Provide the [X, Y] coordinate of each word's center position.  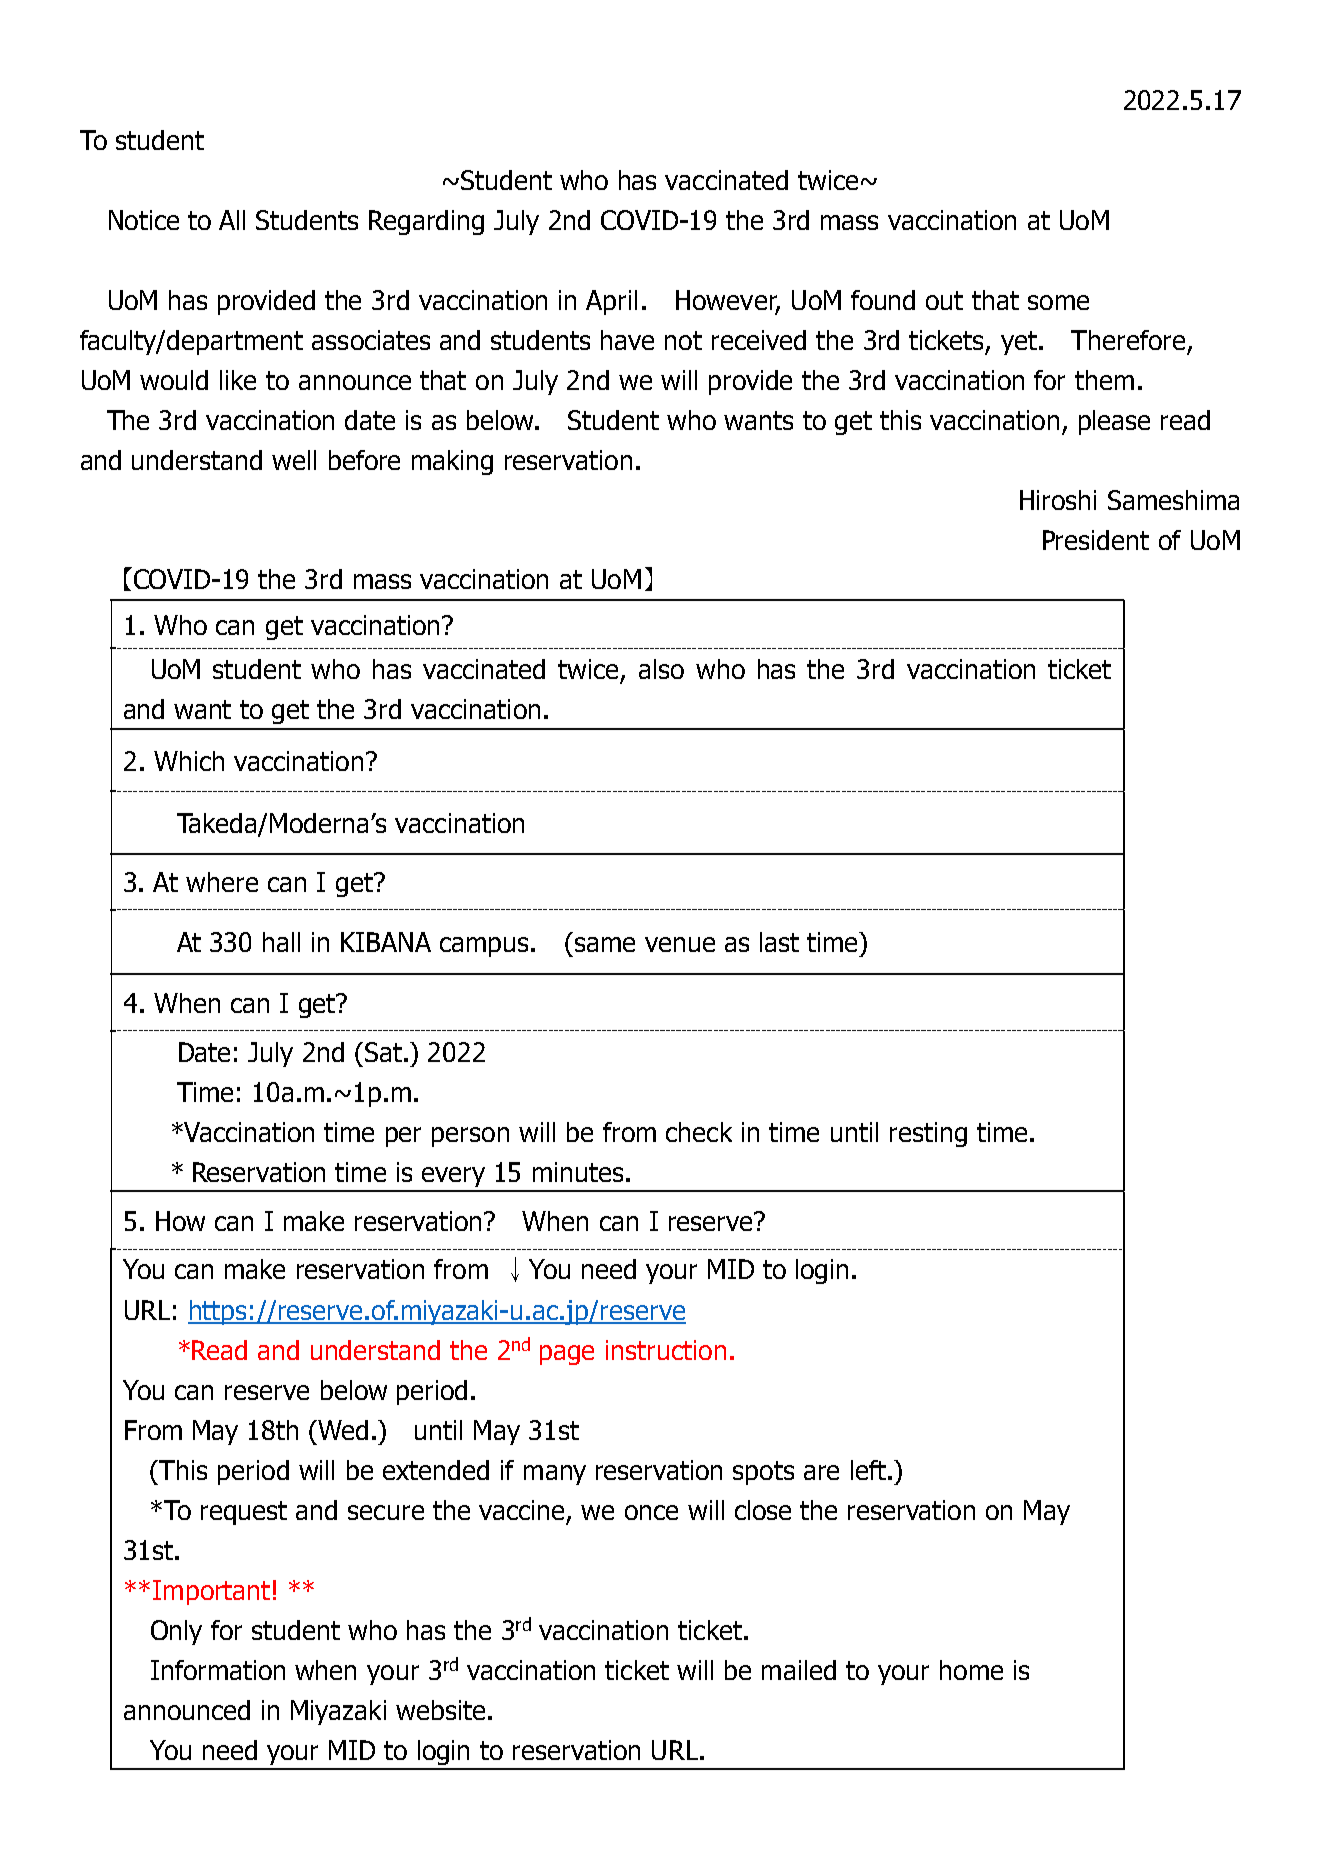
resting [928, 1134]
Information [218, 1670]
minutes [578, 1172]
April [611, 302]
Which [189, 761]
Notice [144, 220]
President [1096, 540]
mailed [799, 1670]
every [453, 1177]
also [661, 669]
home [971, 1670]
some [1058, 302]
